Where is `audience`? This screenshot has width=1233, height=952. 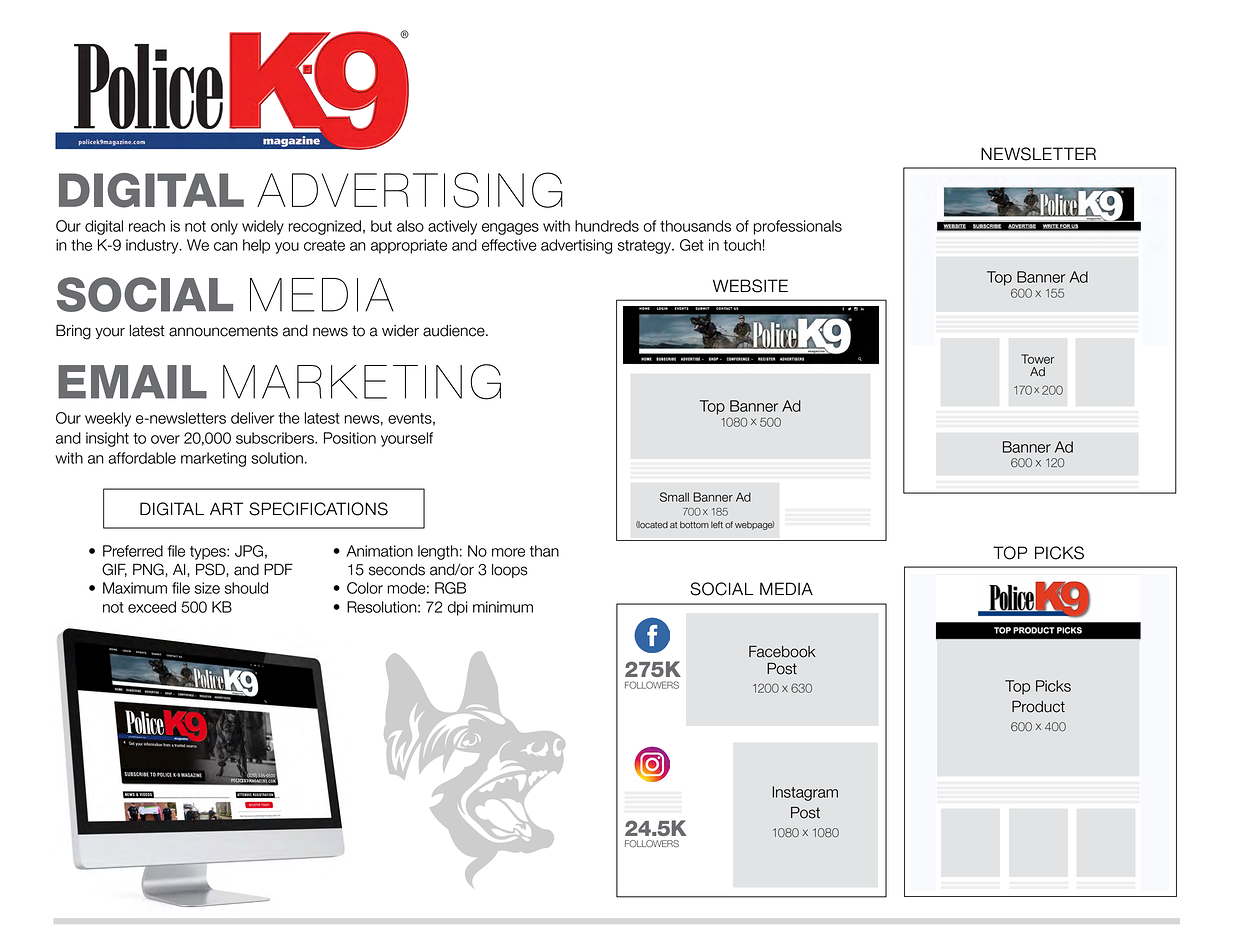 audience is located at coordinates (455, 331).
